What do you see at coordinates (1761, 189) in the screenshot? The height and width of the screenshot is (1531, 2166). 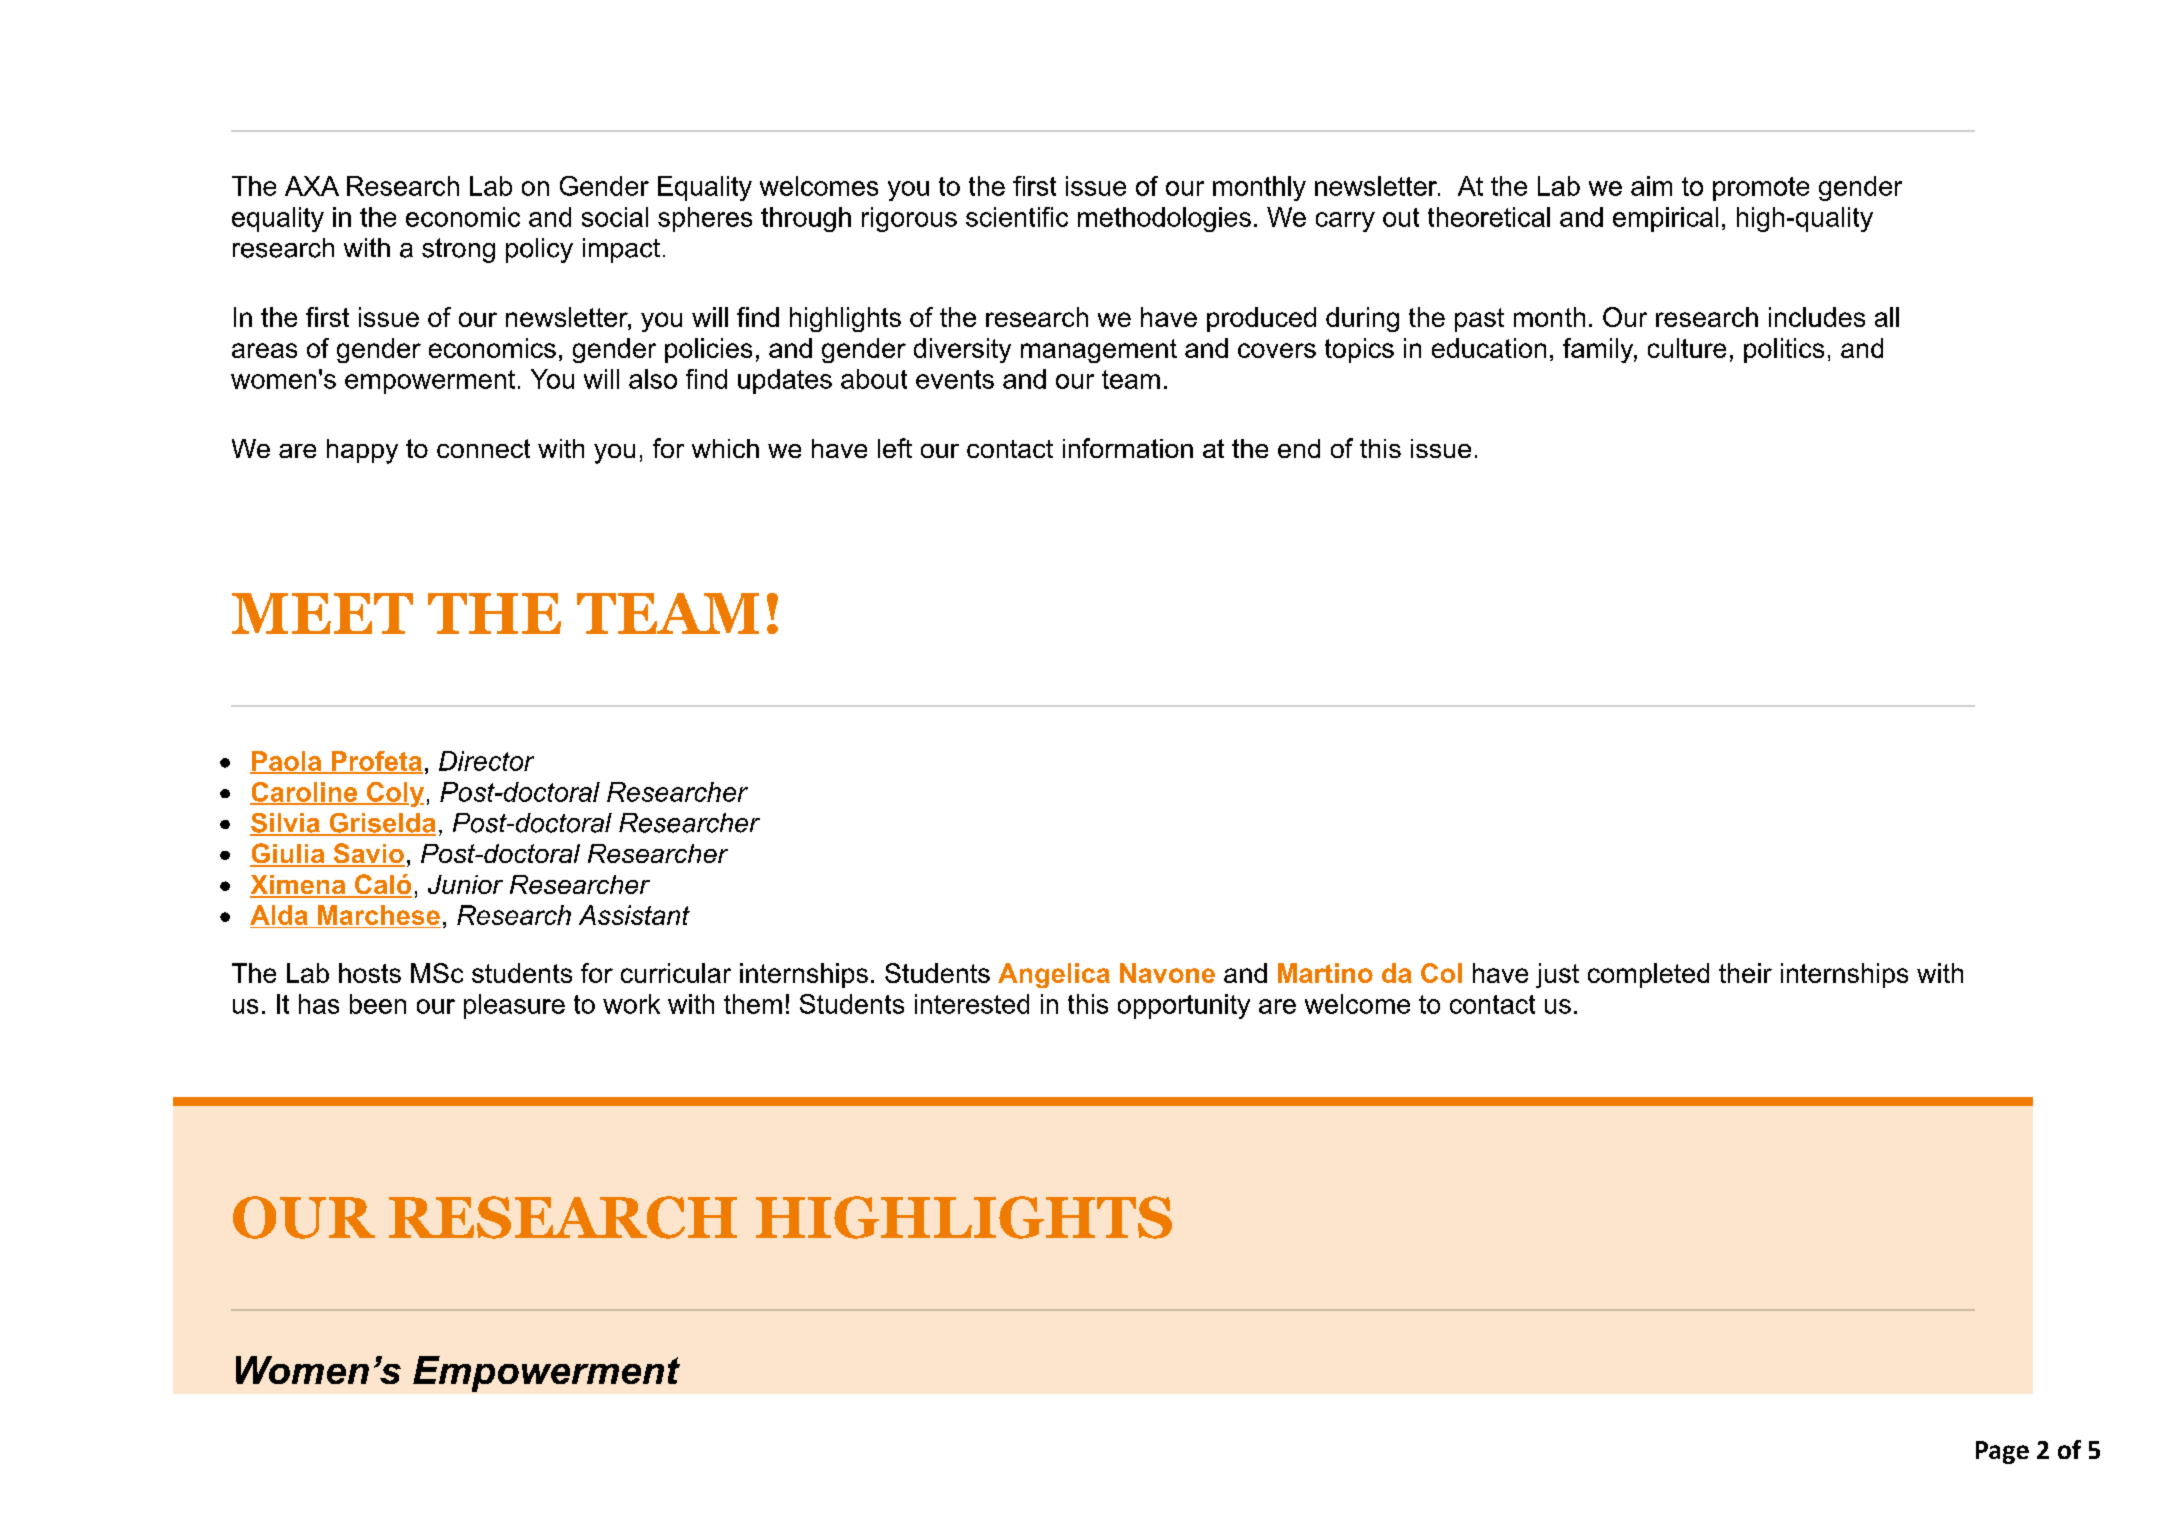 I see `promote` at bounding box center [1761, 189].
